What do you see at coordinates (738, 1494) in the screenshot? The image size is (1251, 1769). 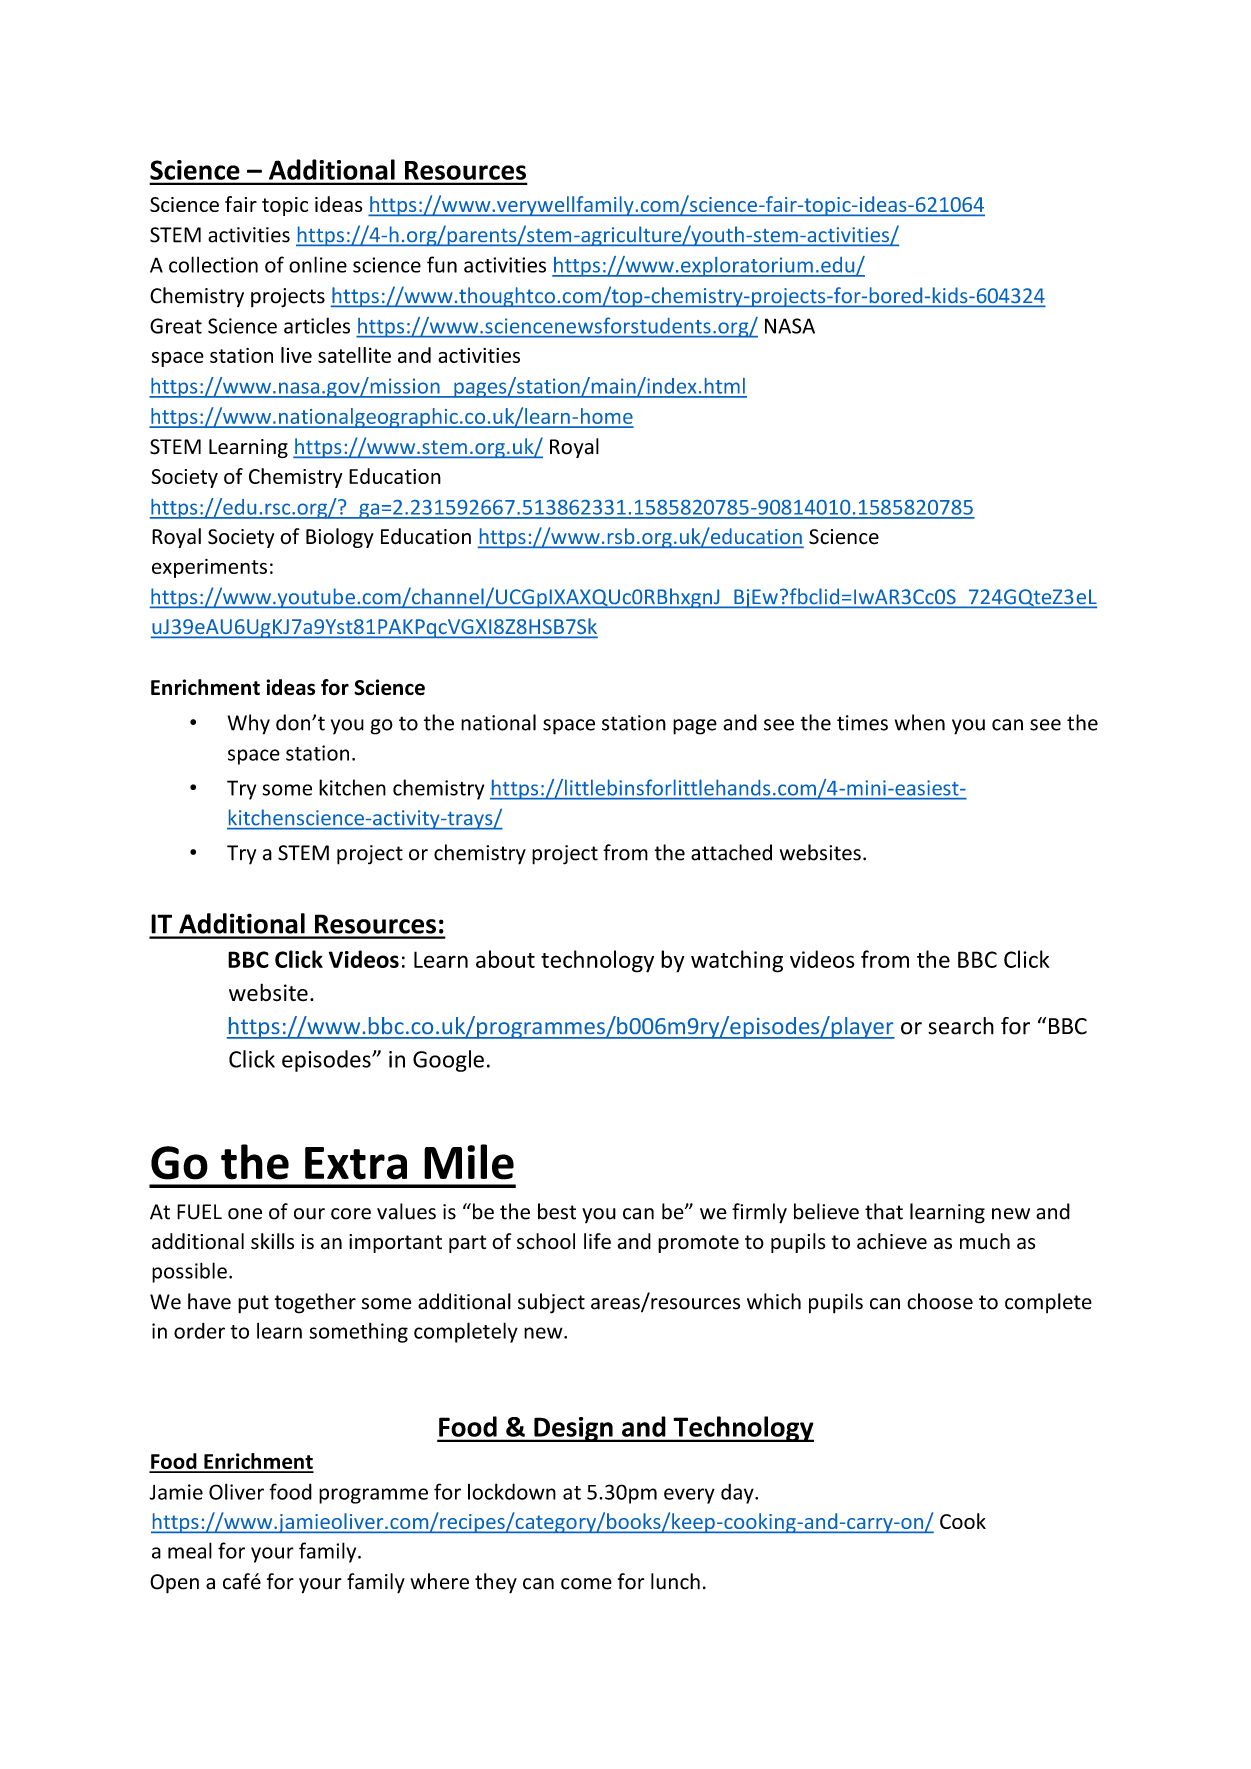 I see `day` at bounding box center [738, 1494].
